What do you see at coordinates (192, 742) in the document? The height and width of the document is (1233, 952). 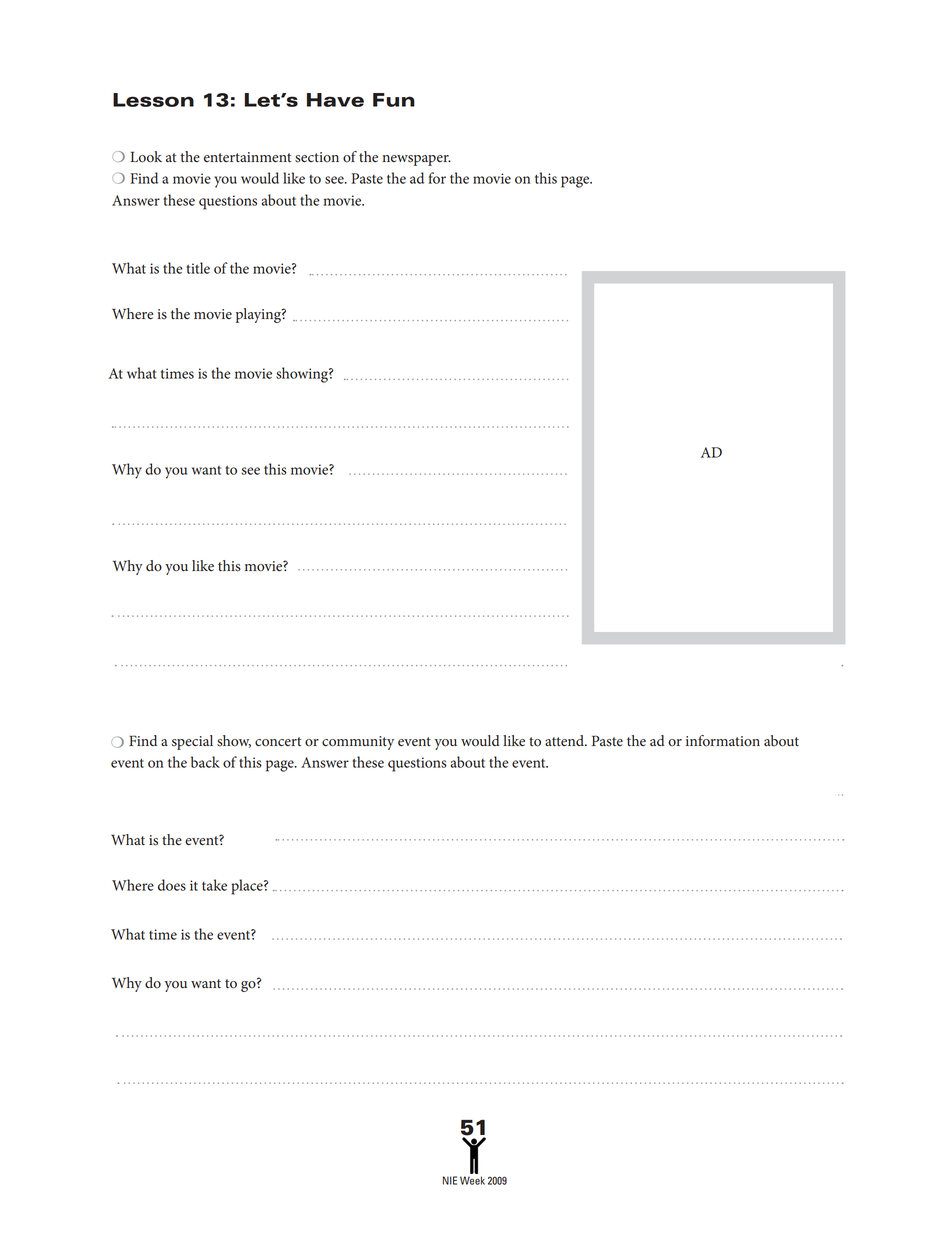 I see `special` at bounding box center [192, 742].
